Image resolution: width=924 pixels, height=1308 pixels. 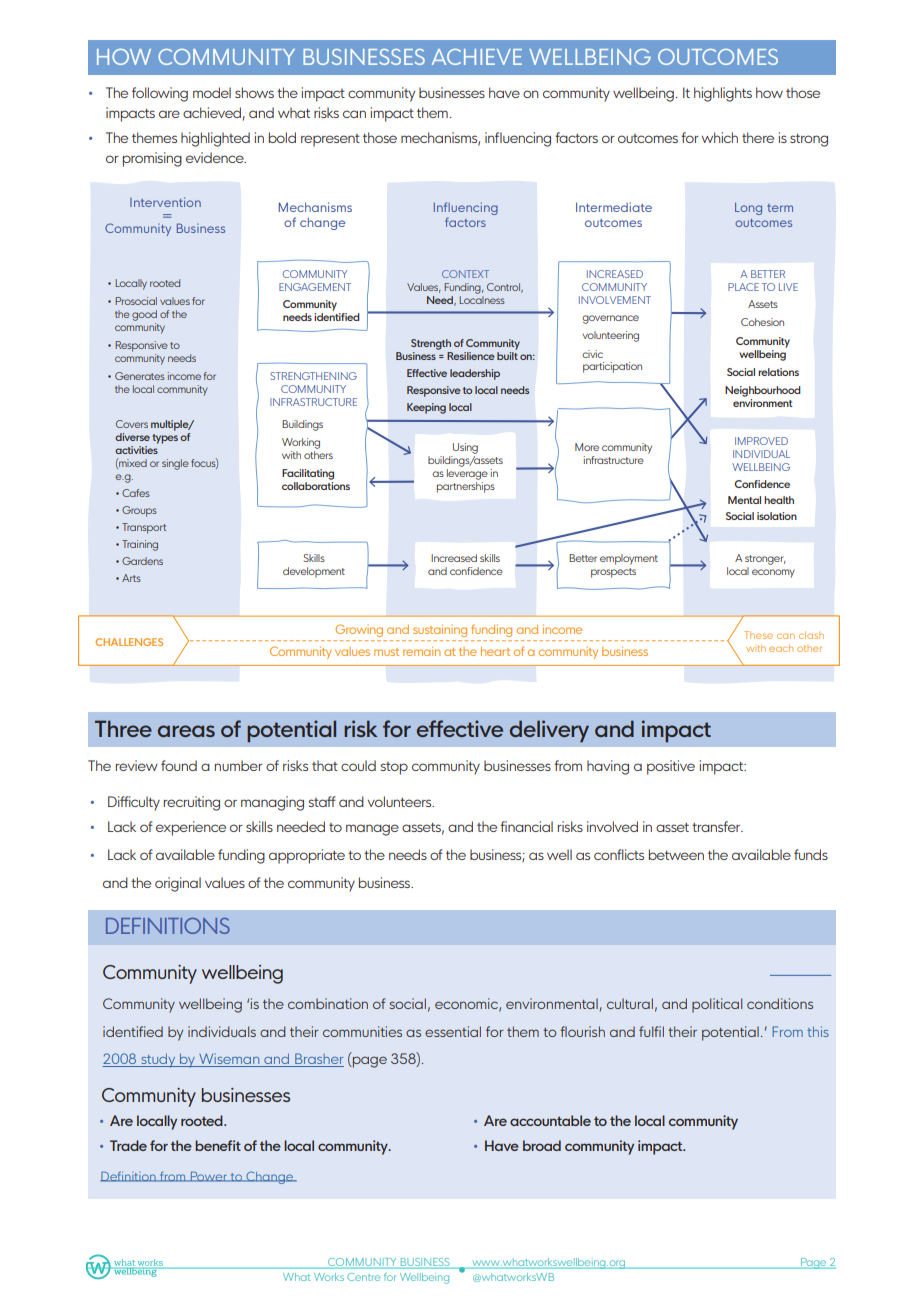 I want to click on health, so click(x=779, y=500).
